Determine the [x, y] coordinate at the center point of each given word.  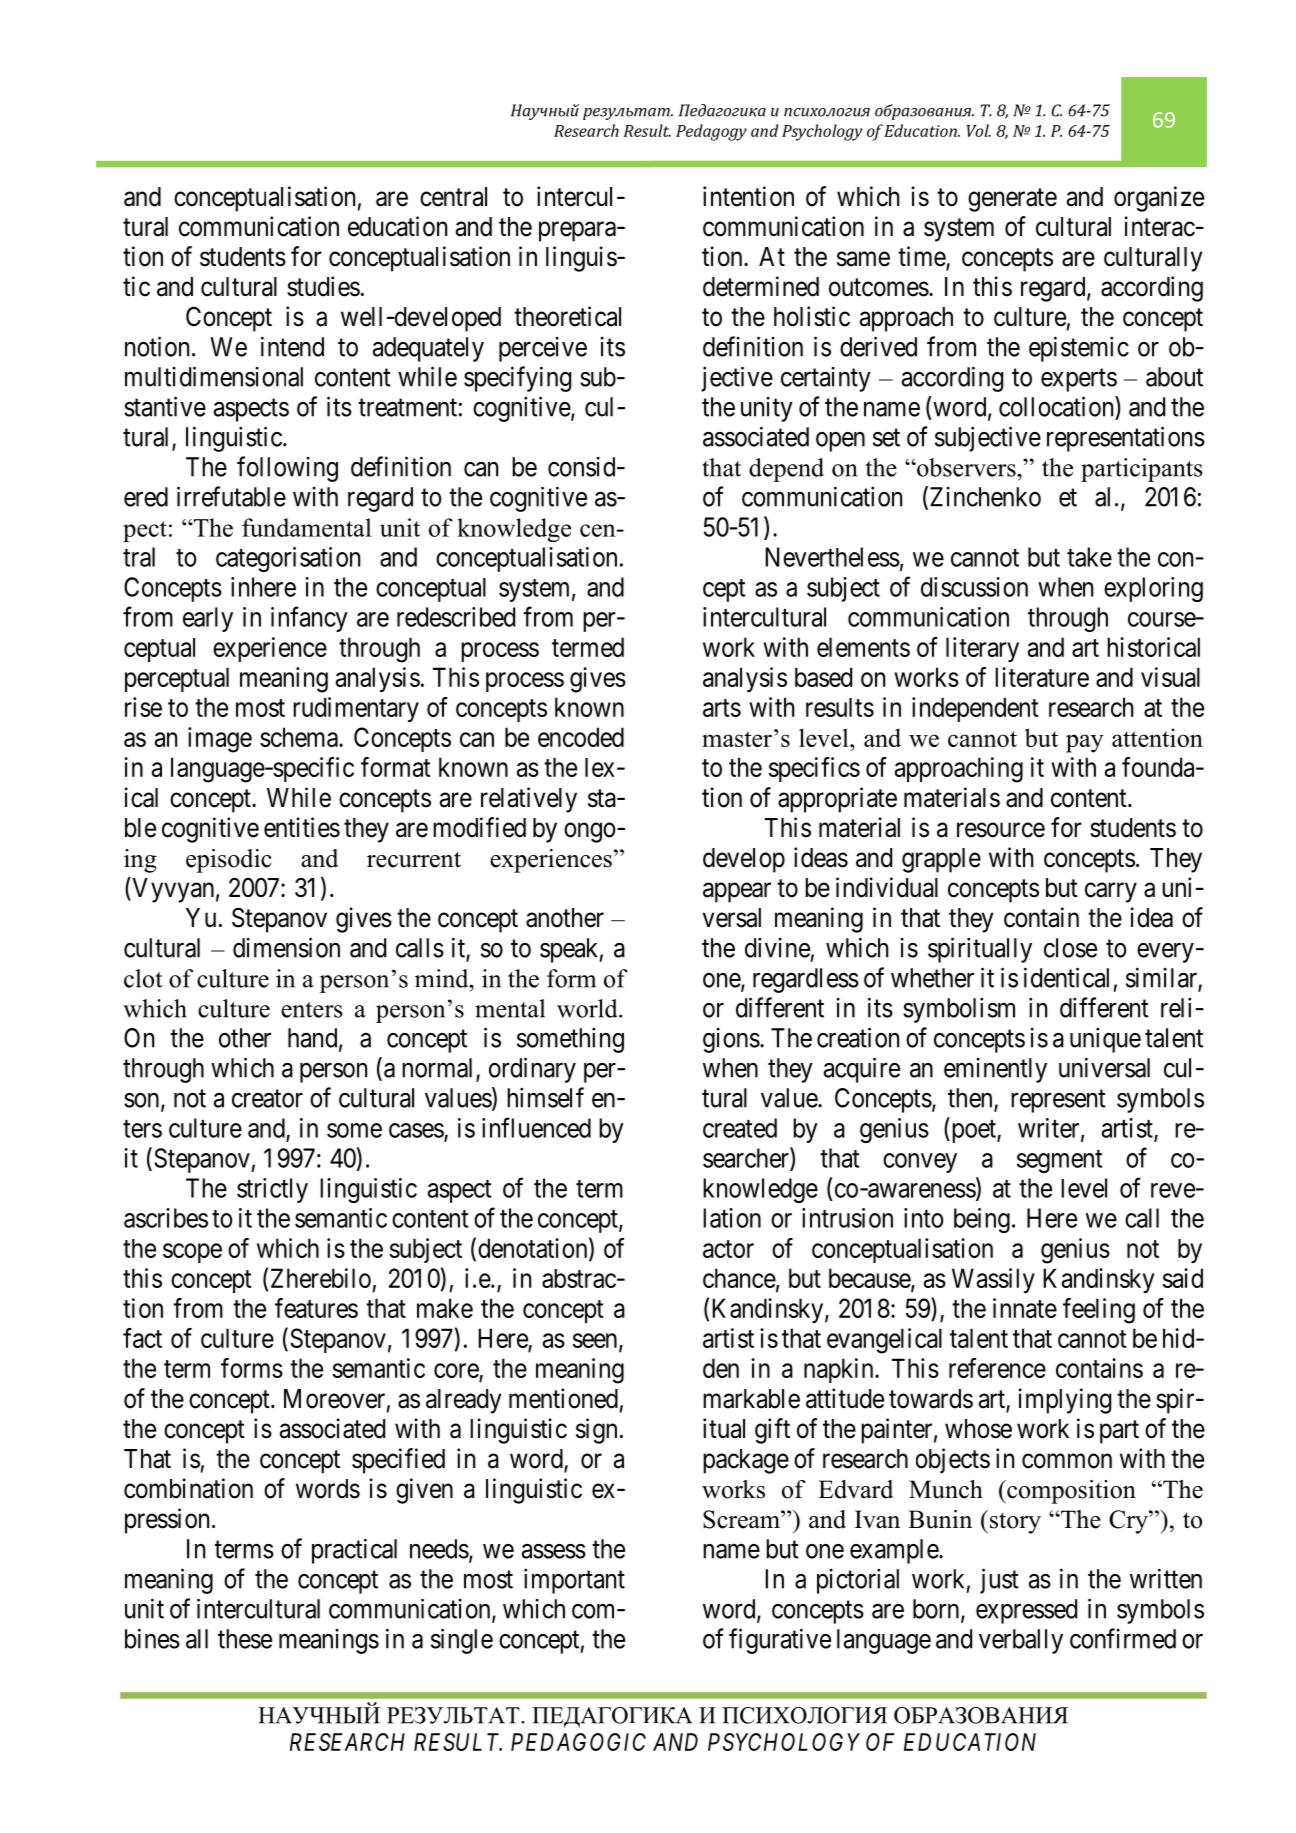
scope [192, 1253]
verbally [1021, 1641]
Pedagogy [711, 132]
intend [292, 346]
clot [143, 978]
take [1089, 557]
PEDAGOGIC [578, 1742]
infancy [309, 619]
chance [739, 1278]
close [1070, 948]
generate [1012, 200]
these [245, 1639]
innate [1025, 1308]
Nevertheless [832, 557]
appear [737, 893]
